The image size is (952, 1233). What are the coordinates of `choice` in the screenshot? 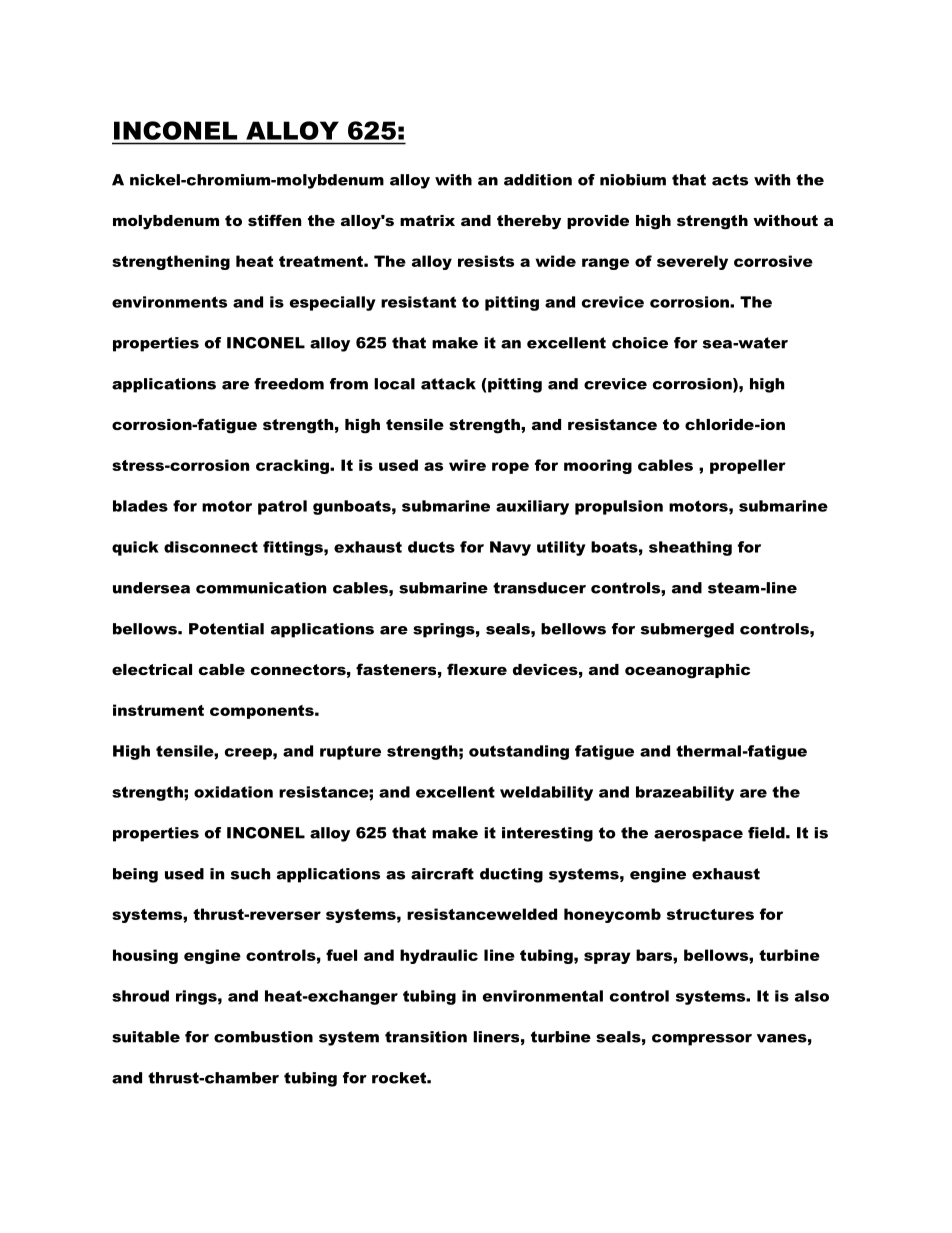 It's located at (640, 343).
